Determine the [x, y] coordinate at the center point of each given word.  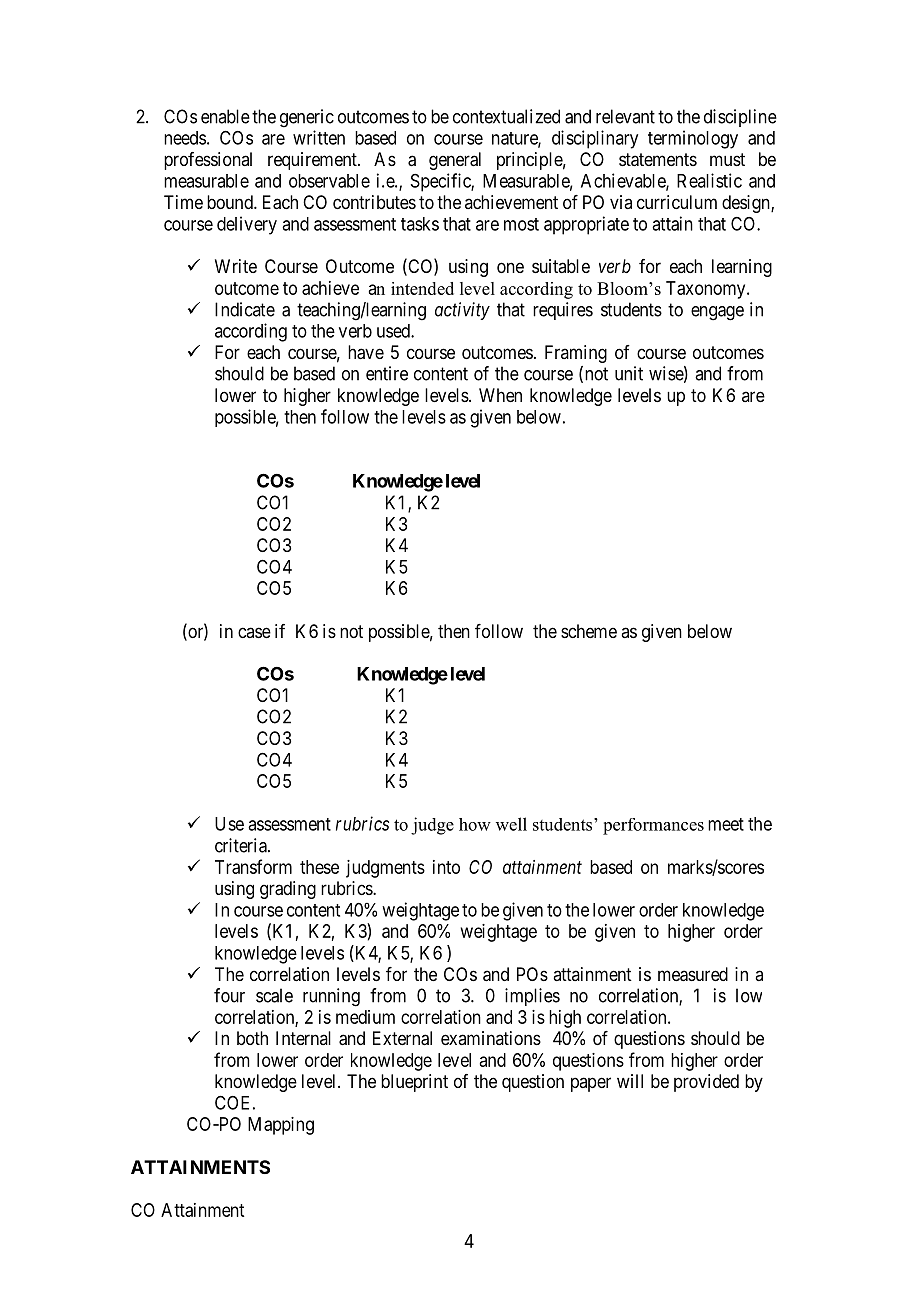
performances [653, 826]
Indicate [245, 309]
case [254, 632]
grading [288, 890]
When [500, 395]
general [455, 161]
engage [717, 313]
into [446, 867]
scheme [589, 631]
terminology [693, 139]
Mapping [281, 1126]
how [475, 824]
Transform [253, 866]
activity [462, 311]
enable [225, 116]
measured [693, 974]
